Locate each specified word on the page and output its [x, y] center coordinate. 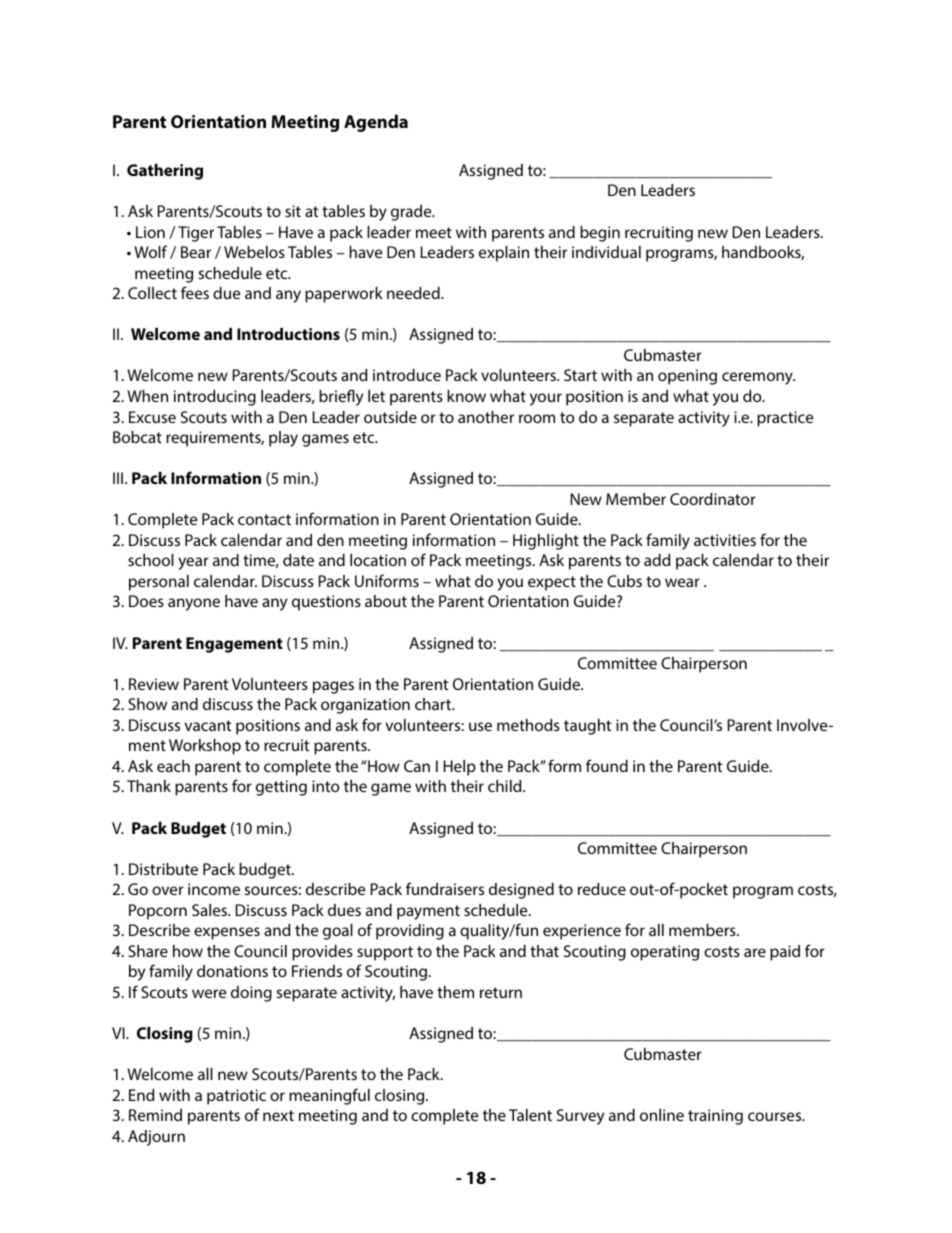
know [466, 396]
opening [687, 377]
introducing [215, 398]
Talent [530, 1115]
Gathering [165, 172]
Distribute [163, 869]
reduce [602, 889]
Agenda [376, 123]
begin [600, 234]
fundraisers [445, 888]
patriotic [236, 1097]
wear [682, 582]
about [386, 601]
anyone [194, 604]
